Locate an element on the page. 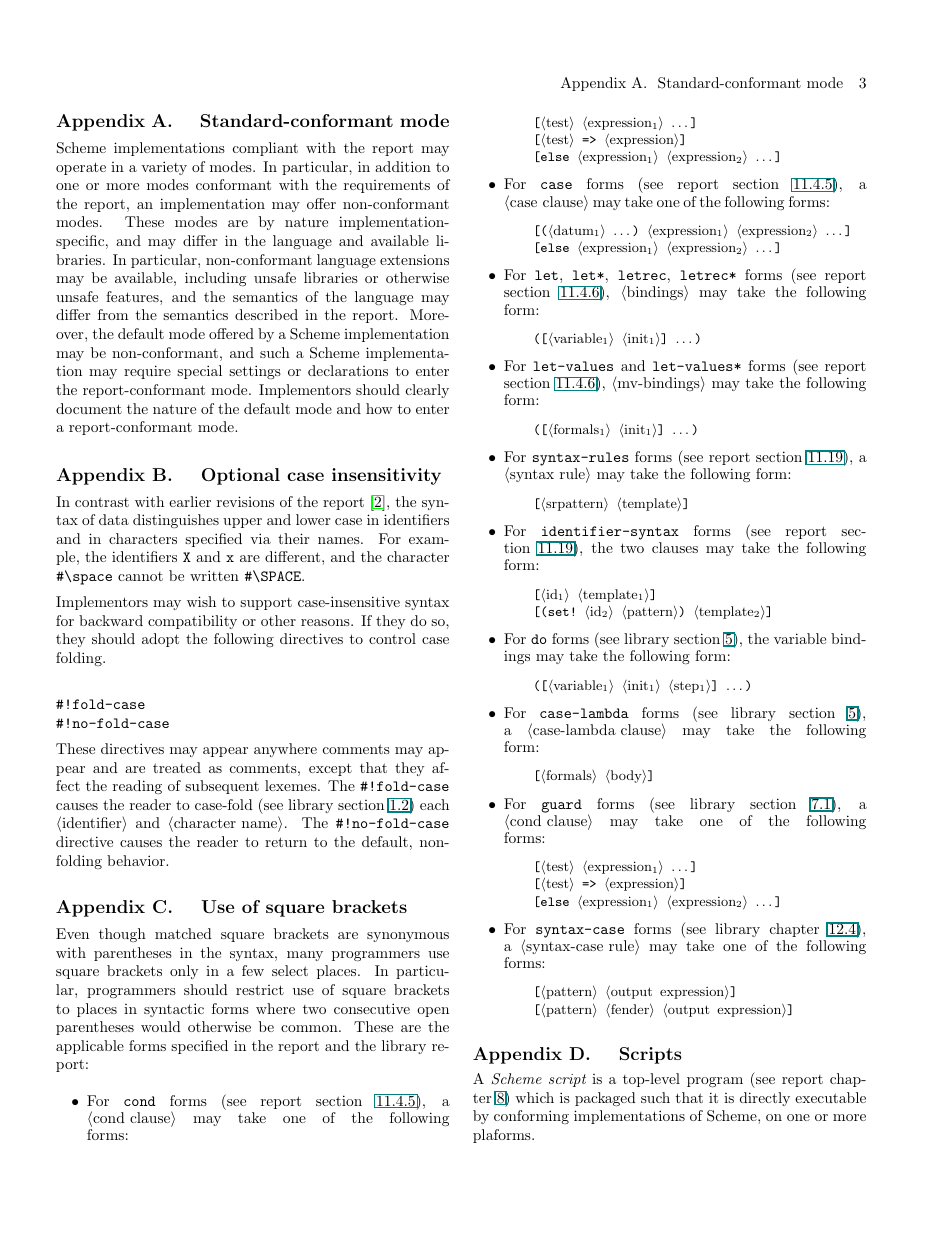 Image resolution: width=952 pixels, height=1233 pixels. variety is located at coordinates (164, 168).
